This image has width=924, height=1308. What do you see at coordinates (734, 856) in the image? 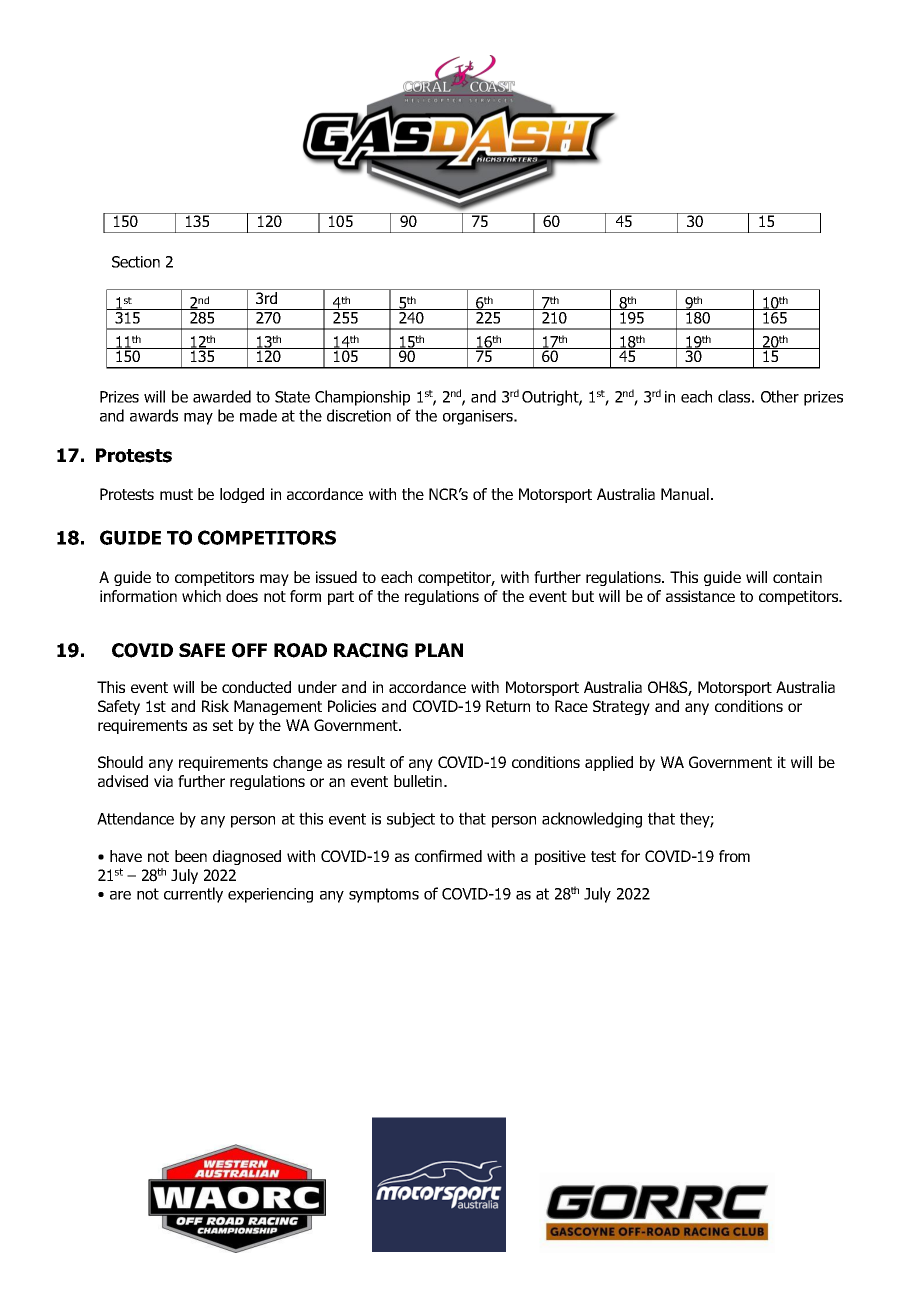
I see `from` at bounding box center [734, 856].
